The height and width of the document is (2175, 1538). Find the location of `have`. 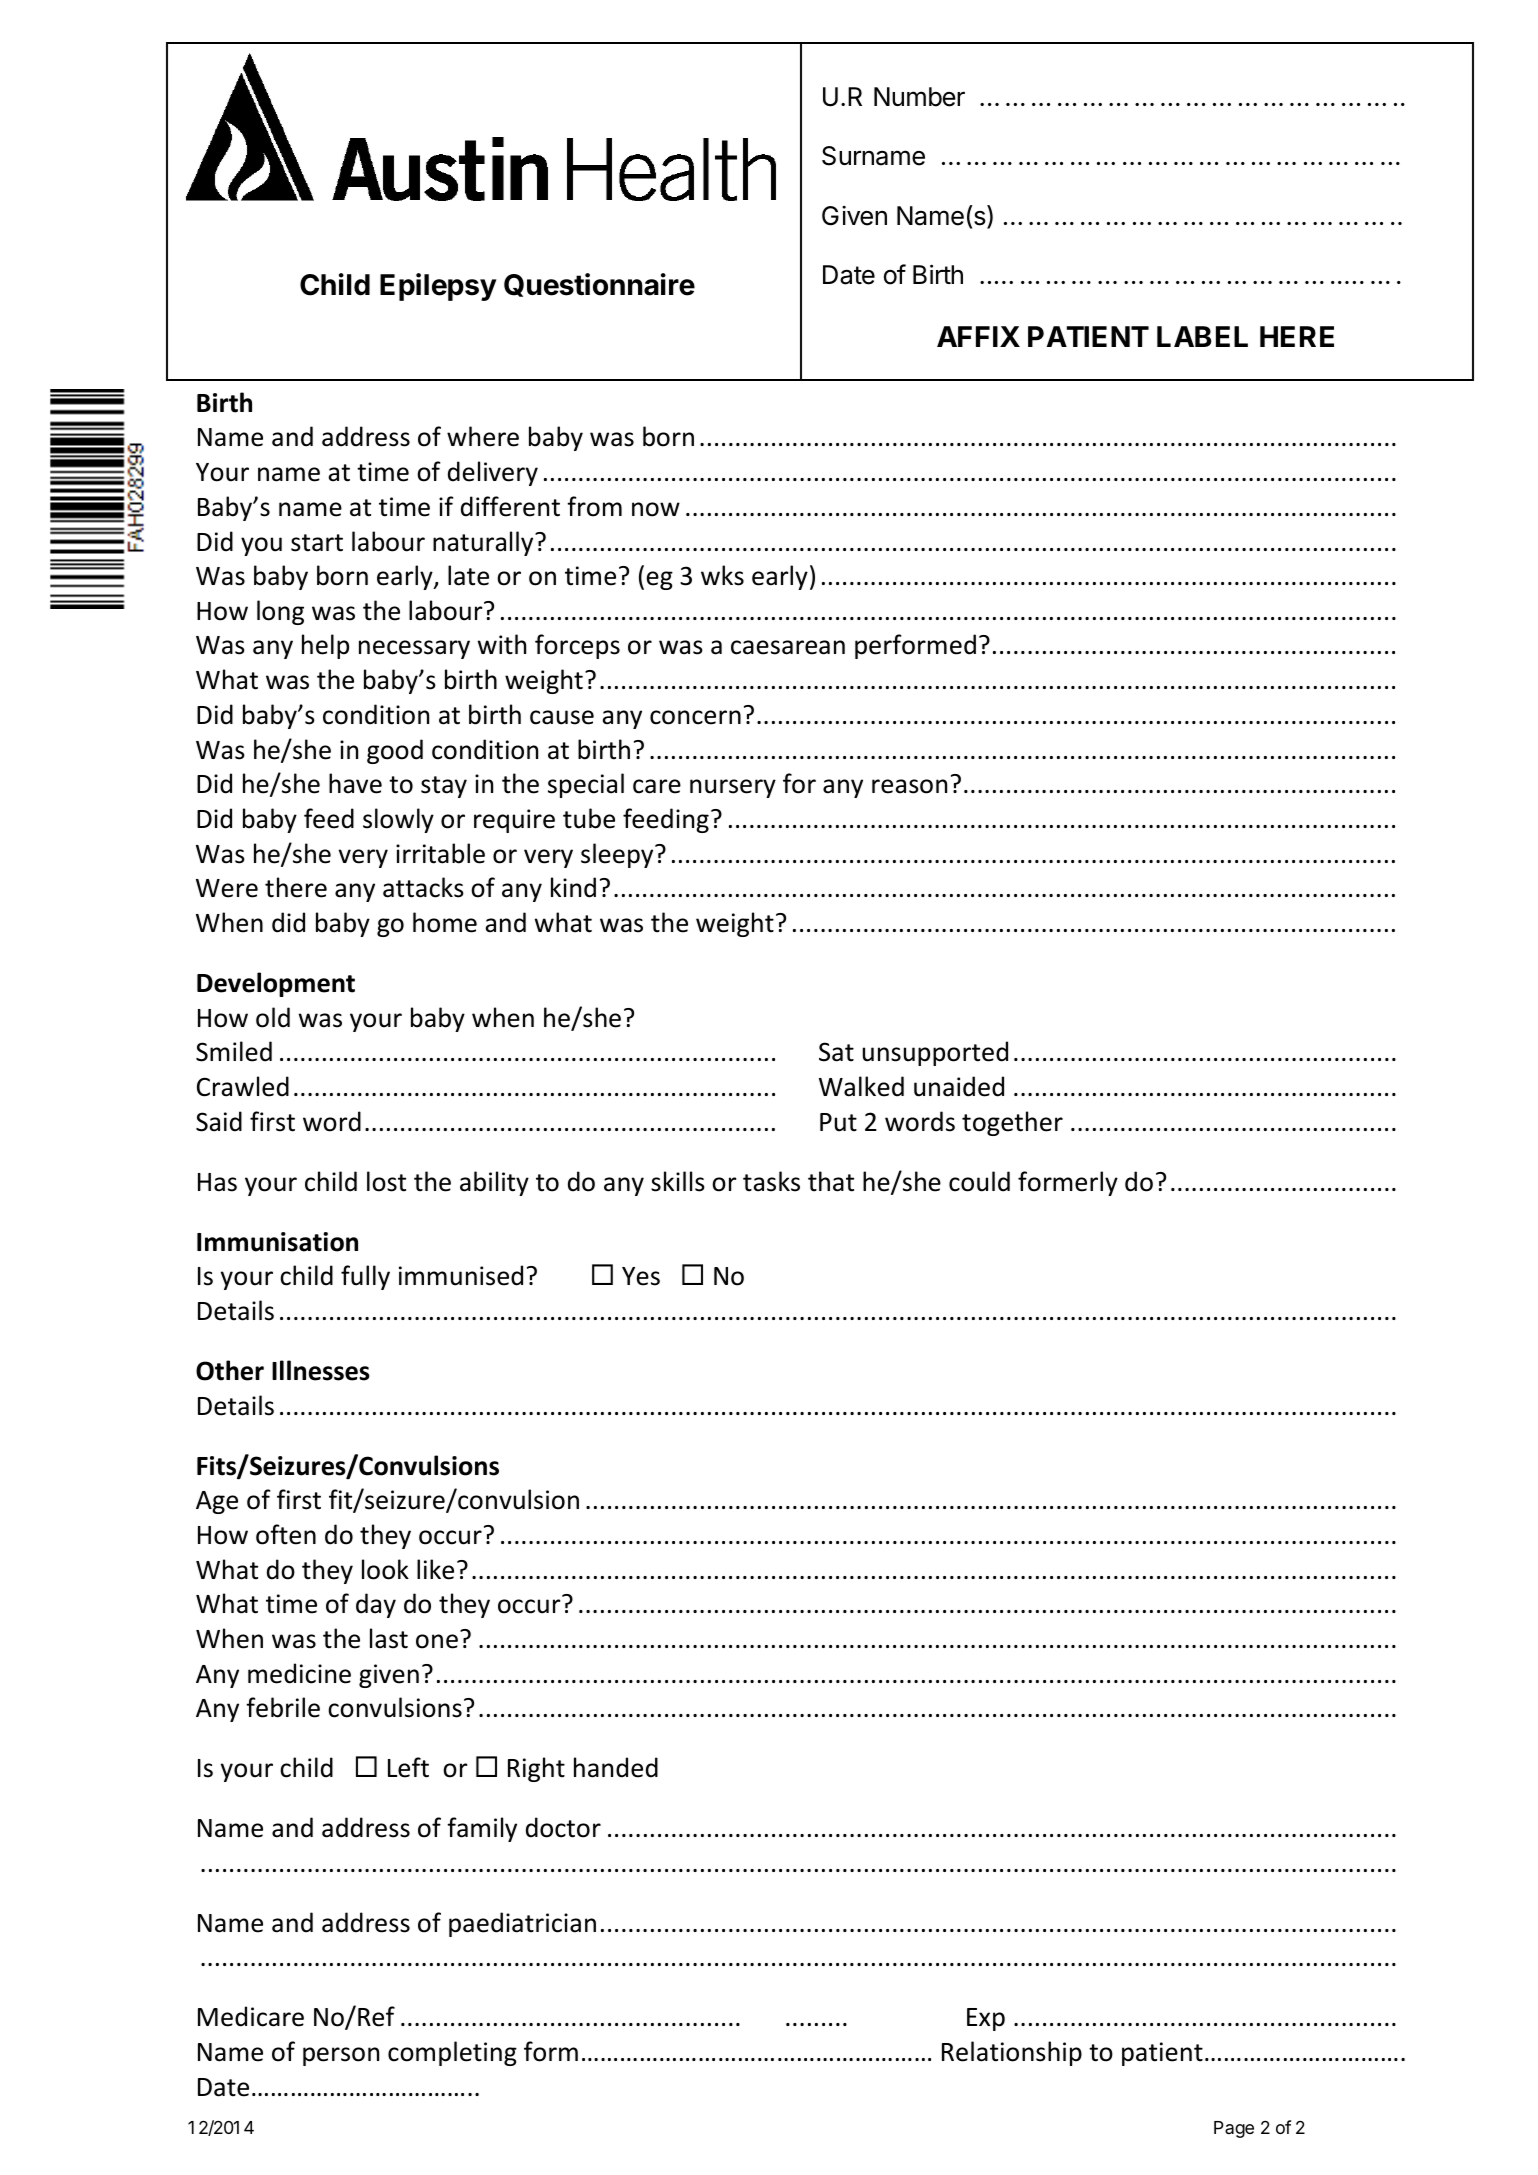

have is located at coordinates (355, 783).
